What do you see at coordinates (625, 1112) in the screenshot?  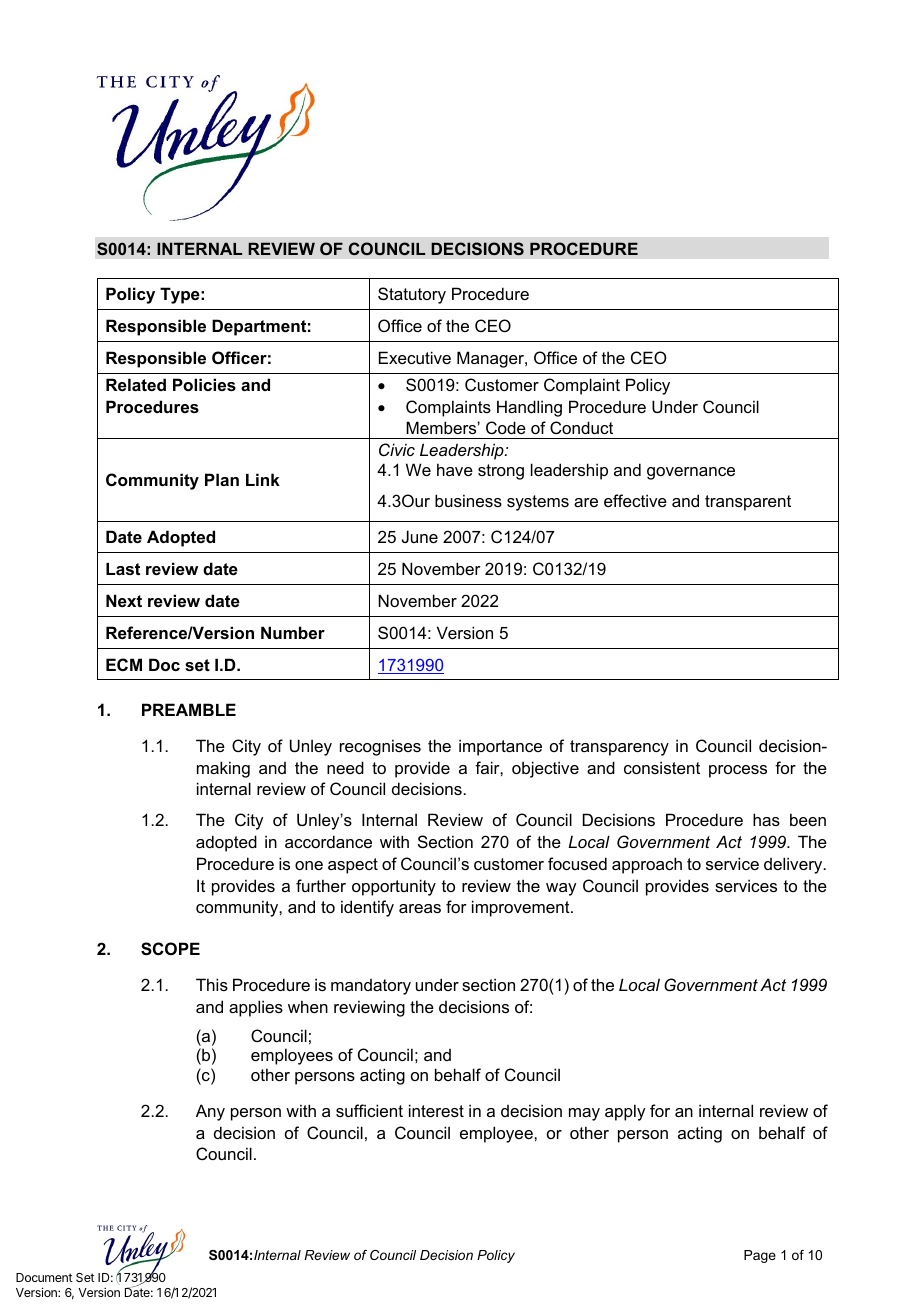 I see `apply` at bounding box center [625, 1112].
